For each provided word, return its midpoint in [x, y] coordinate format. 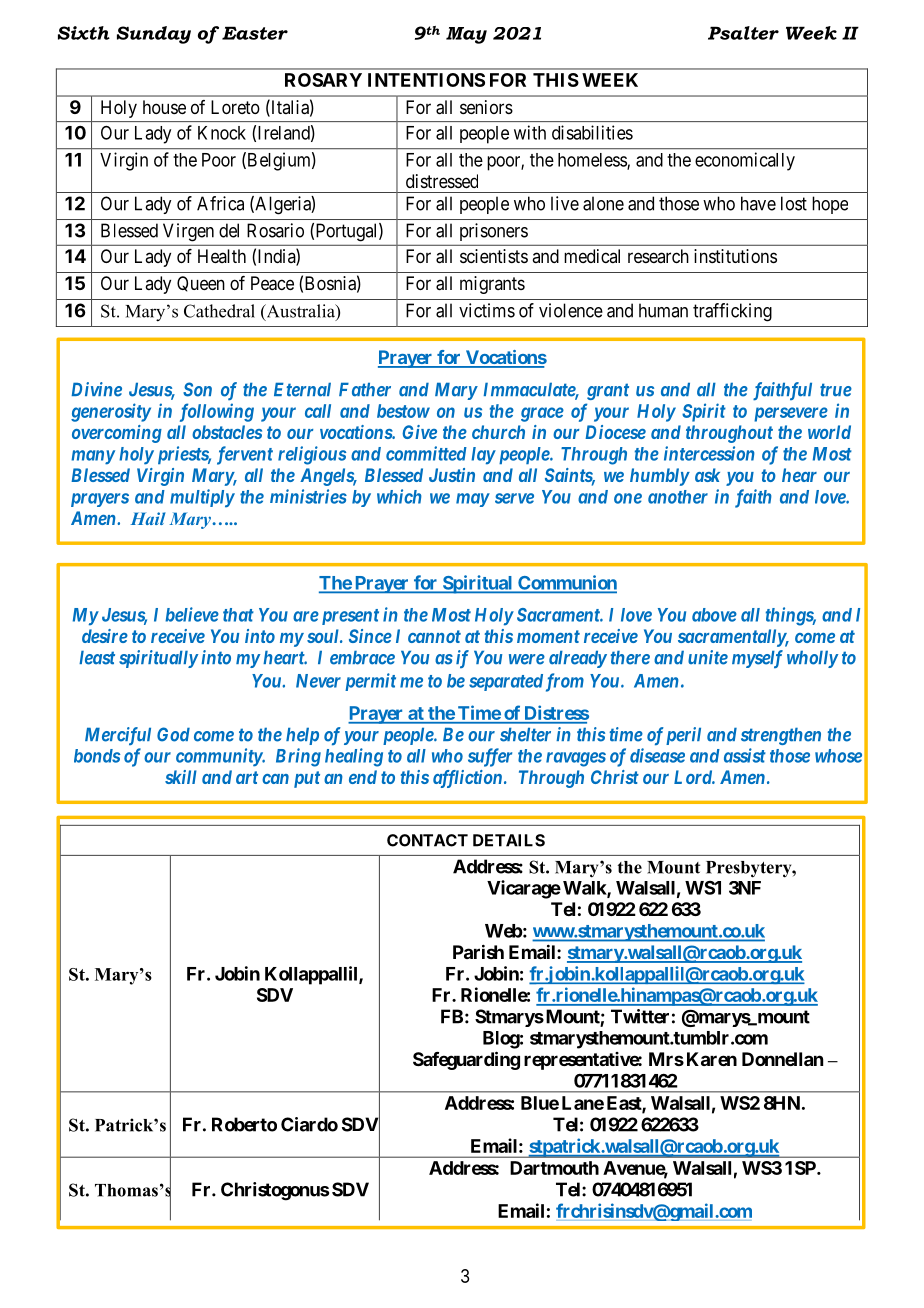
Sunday [154, 35]
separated [506, 682]
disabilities [592, 132]
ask [707, 475]
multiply [202, 498]
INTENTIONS [426, 80]
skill [181, 777]
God [173, 734]
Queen [201, 284]
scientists [494, 256]
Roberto [244, 1124]
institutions [735, 256]
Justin [452, 475]
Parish [478, 951]
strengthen [781, 736]
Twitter [640, 1016]
